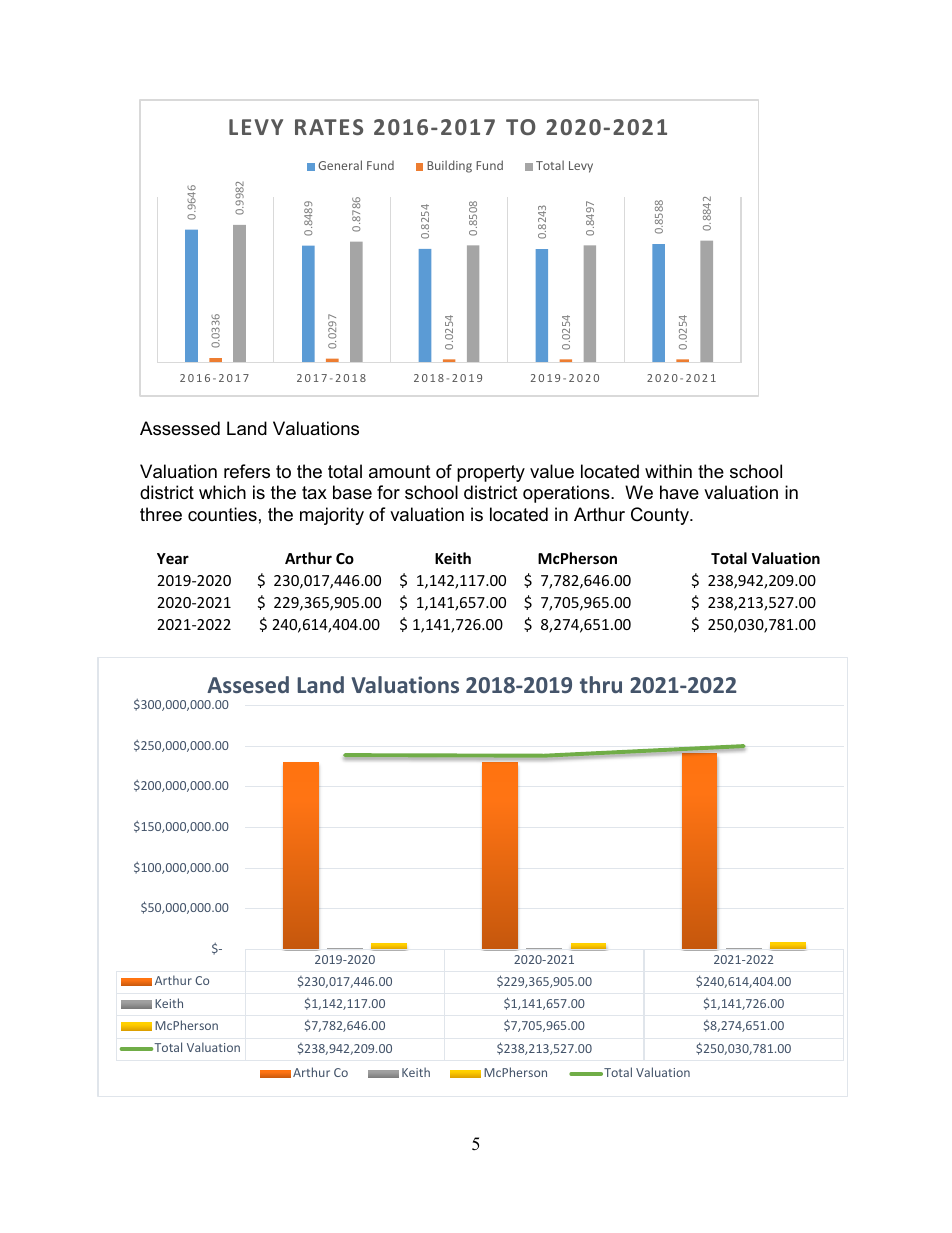 Image resolution: width=952 pixels, height=1233 pixels. What do you see at coordinates (552, 471) in the screenshot?
I see `value` at bounding box center [552, 471].
